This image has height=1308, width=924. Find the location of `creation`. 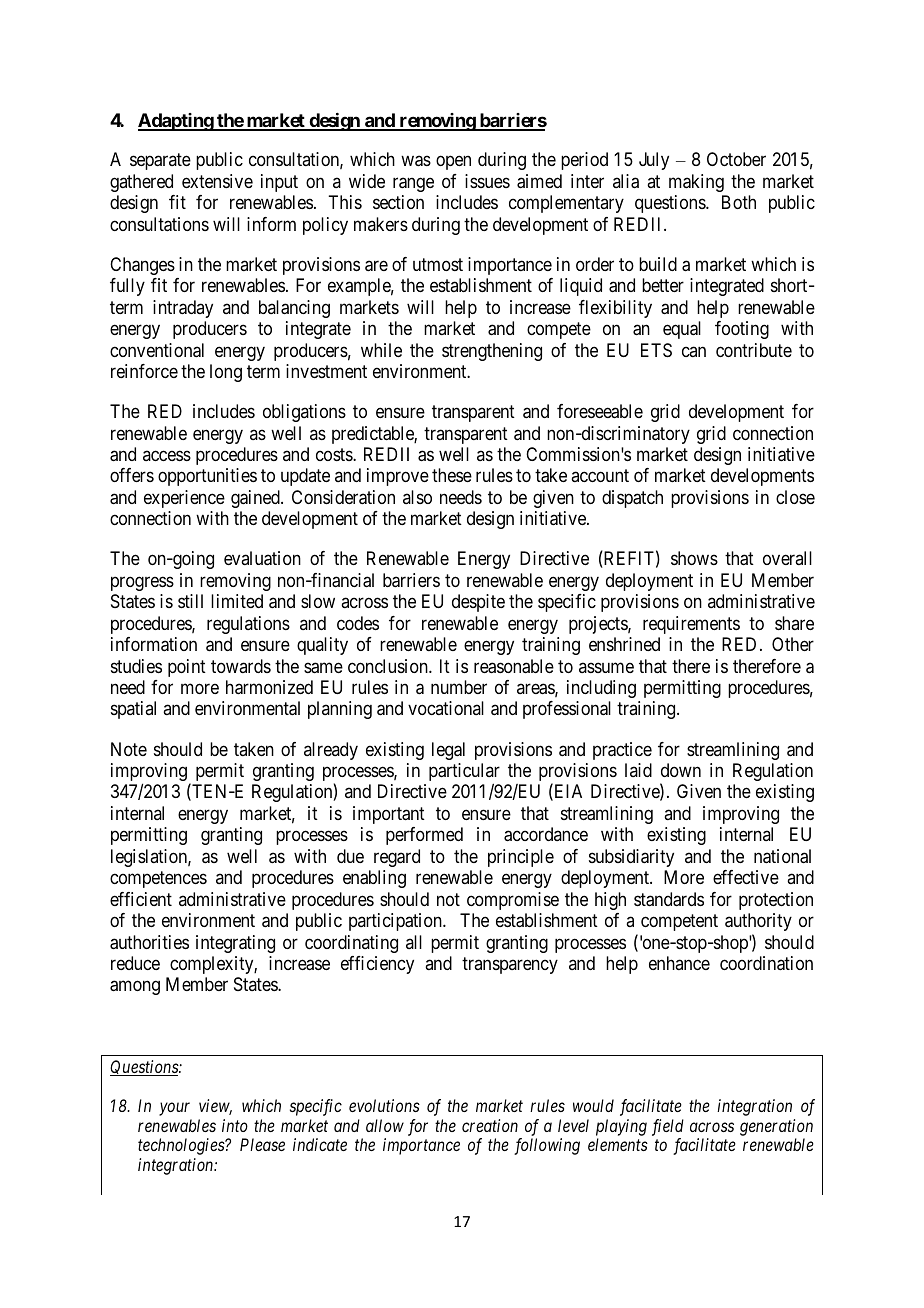

creation is located at coordinates (490, 1125).
